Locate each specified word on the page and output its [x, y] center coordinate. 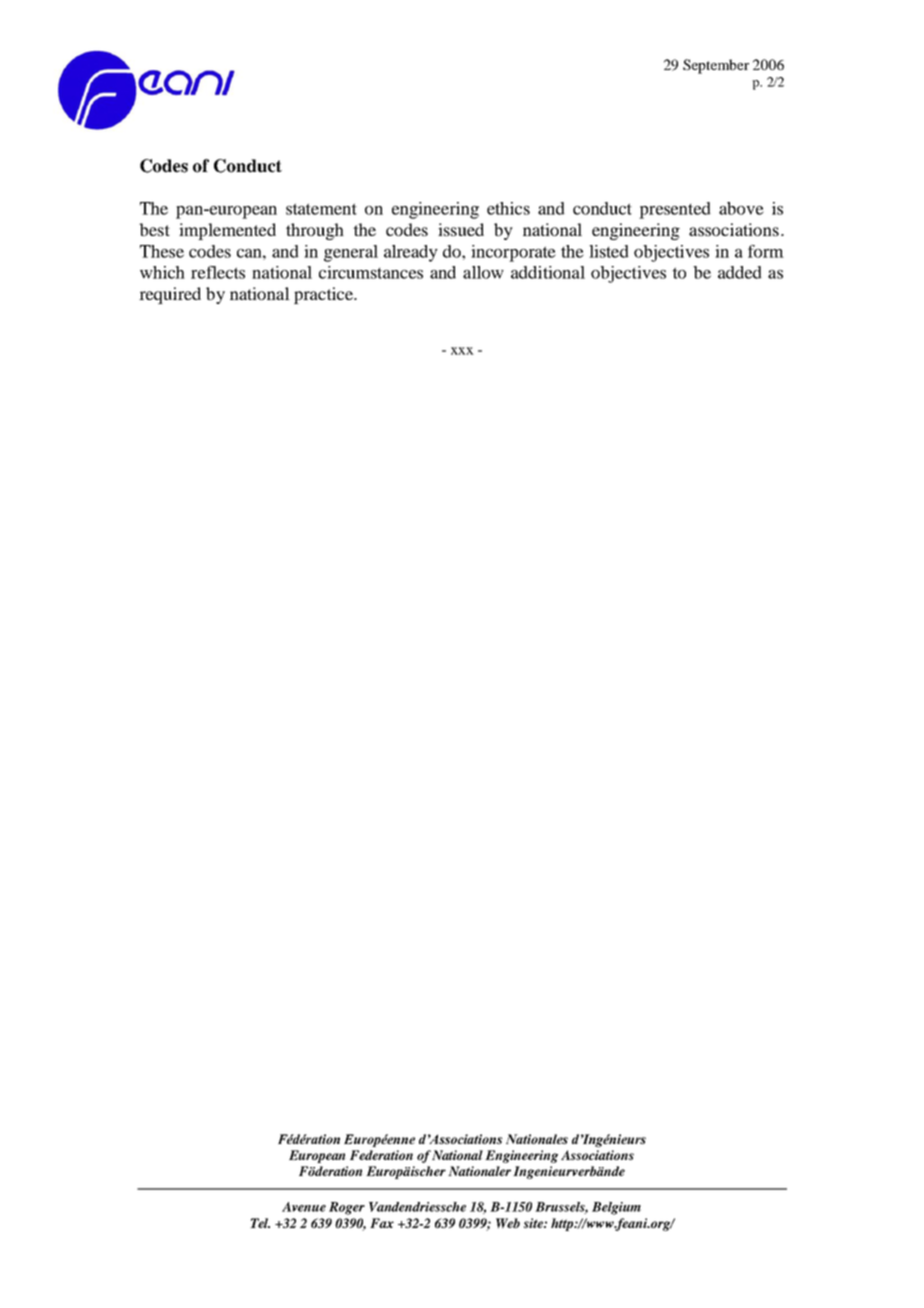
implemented [227, 231]
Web [508, 1223]
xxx [462, 351]
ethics [508, 208]
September [716, 66]
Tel [260, 1223]
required [170, 295]
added [740, 272]
